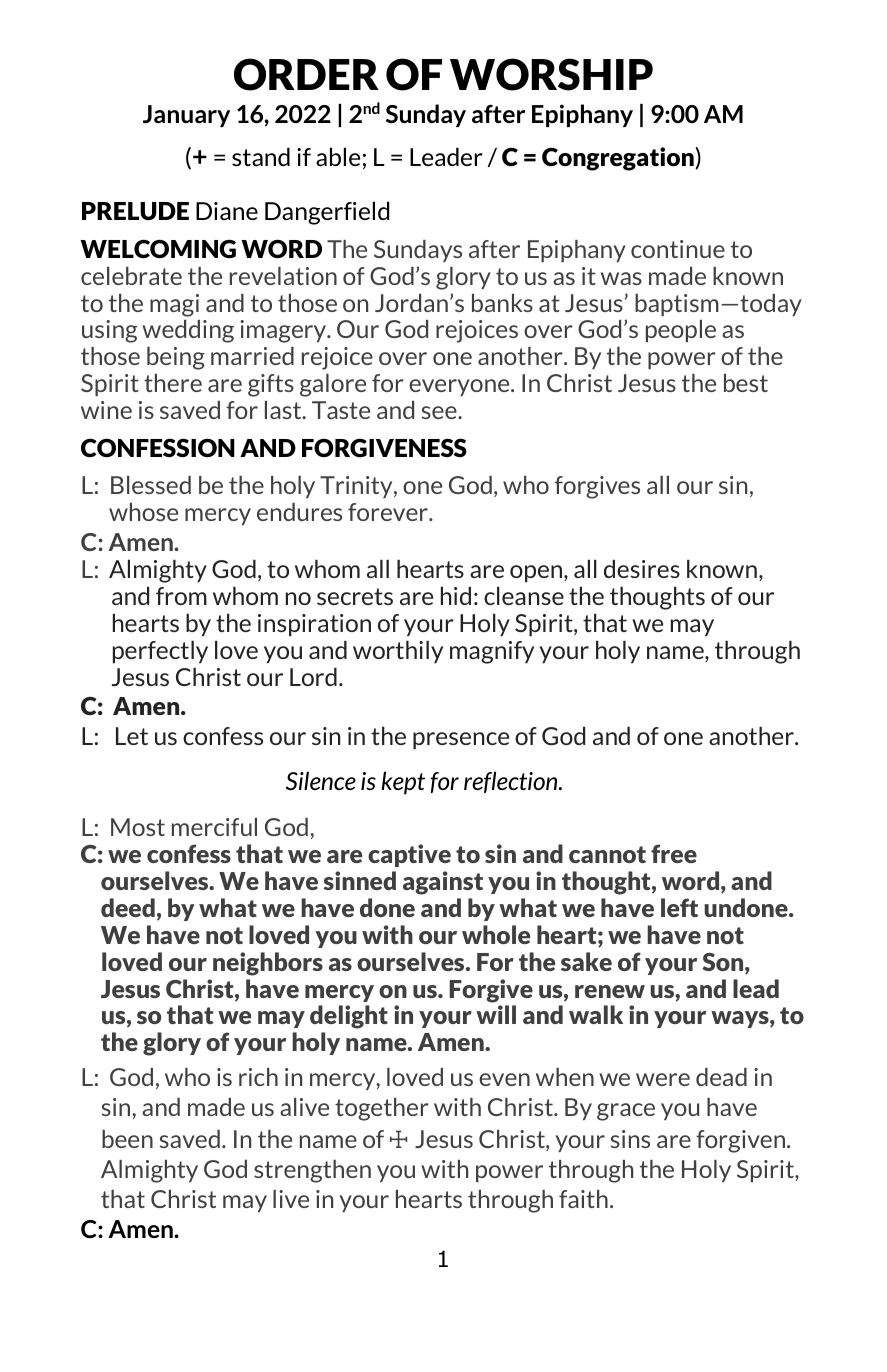 This document has height=1372, width=887. What do you see at coordinates (186, 116) in the document?
I see `January` at bounding box center [186, 116].
